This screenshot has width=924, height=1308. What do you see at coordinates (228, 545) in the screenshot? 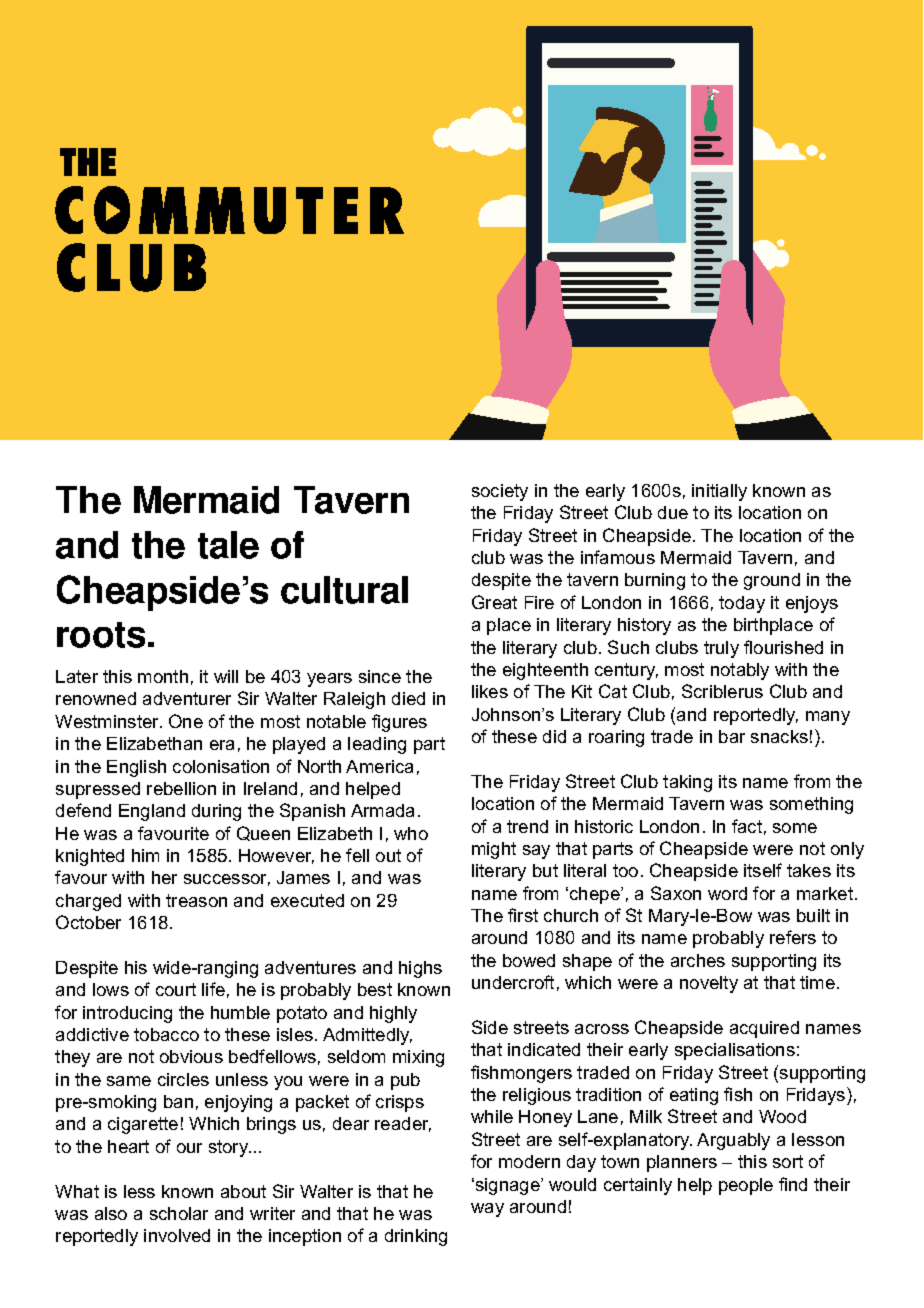
I see `tale` at bounding box center [228, 545].
